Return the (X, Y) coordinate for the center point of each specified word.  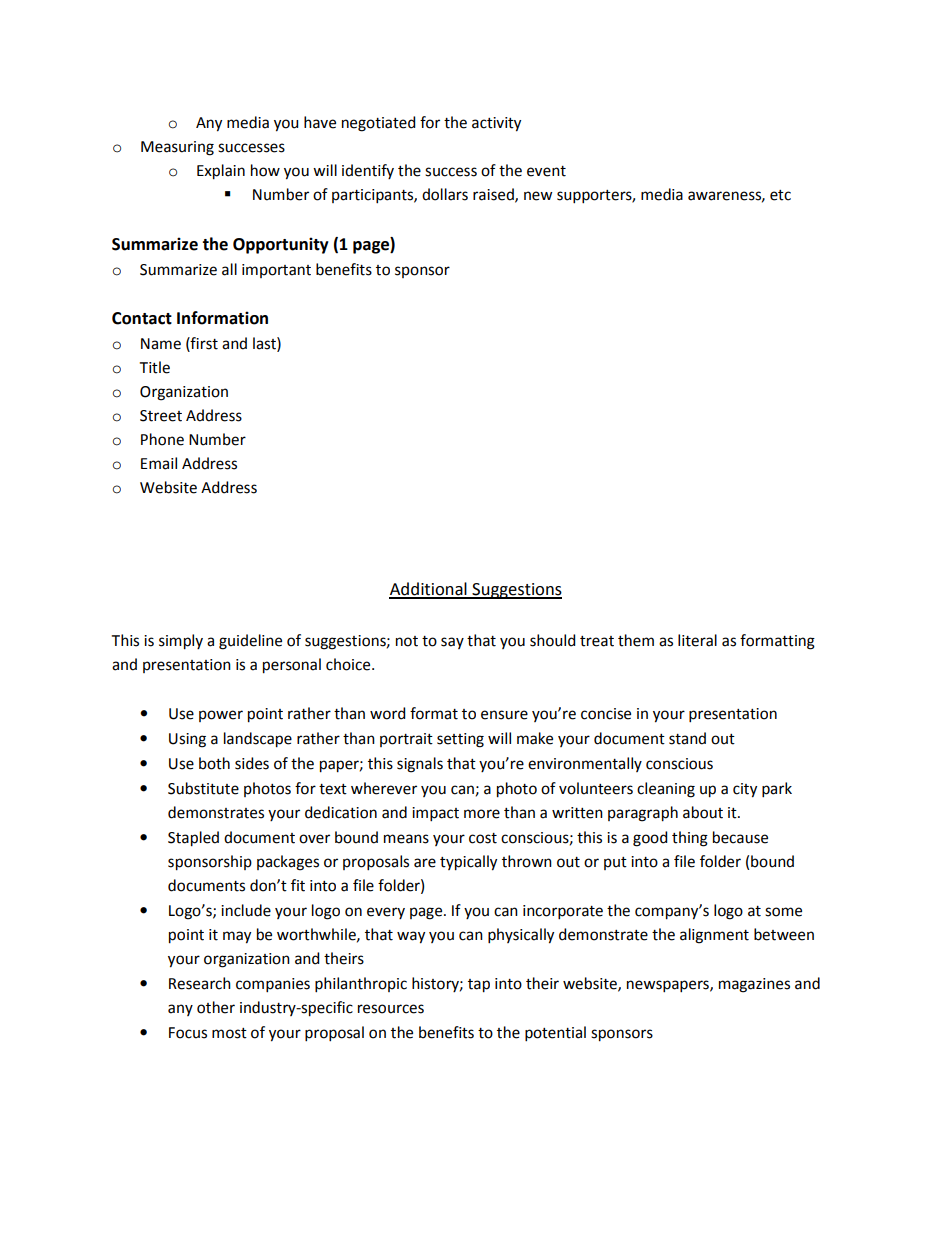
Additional (429, 590)
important (276, 271)
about (703, 812)
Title (155, 367)
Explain (221, 172)
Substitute (203, 788)
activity (496, 124)
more (482, 814)
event (546, 171)
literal (697, 640)
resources (391, 1009)
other (216, 1007)
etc (780, 195)
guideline (250, 642)
